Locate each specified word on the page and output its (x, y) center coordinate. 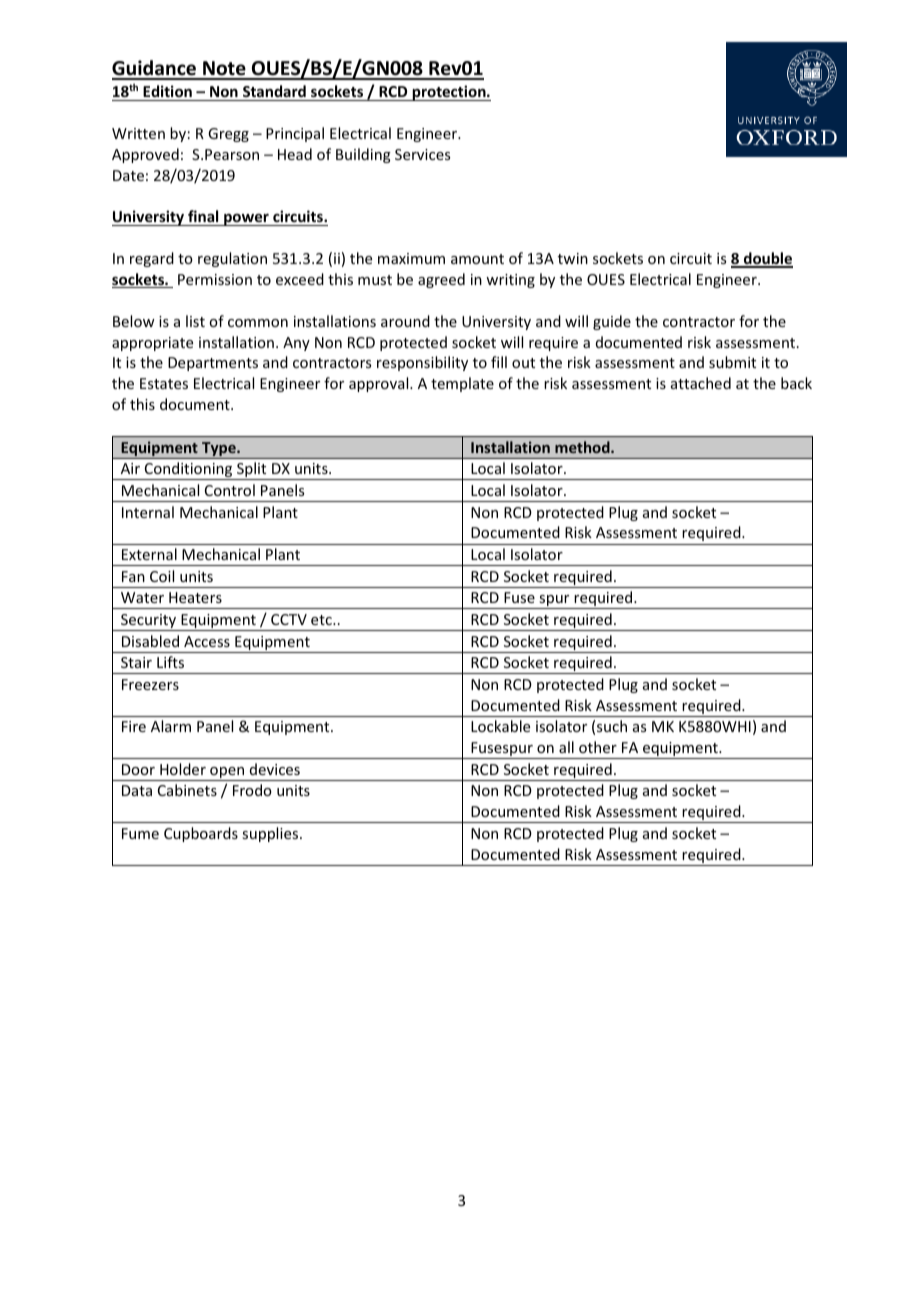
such (612, 726)
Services (422, 154)
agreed (441, 280)
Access (207, 641)
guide (612, 322)
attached (701, 383)
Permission (215, 279)
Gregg (228, 135)
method (583, 447)
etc (322, 620)
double (767, 259)
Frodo (252, 790)
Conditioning (188, 471)
